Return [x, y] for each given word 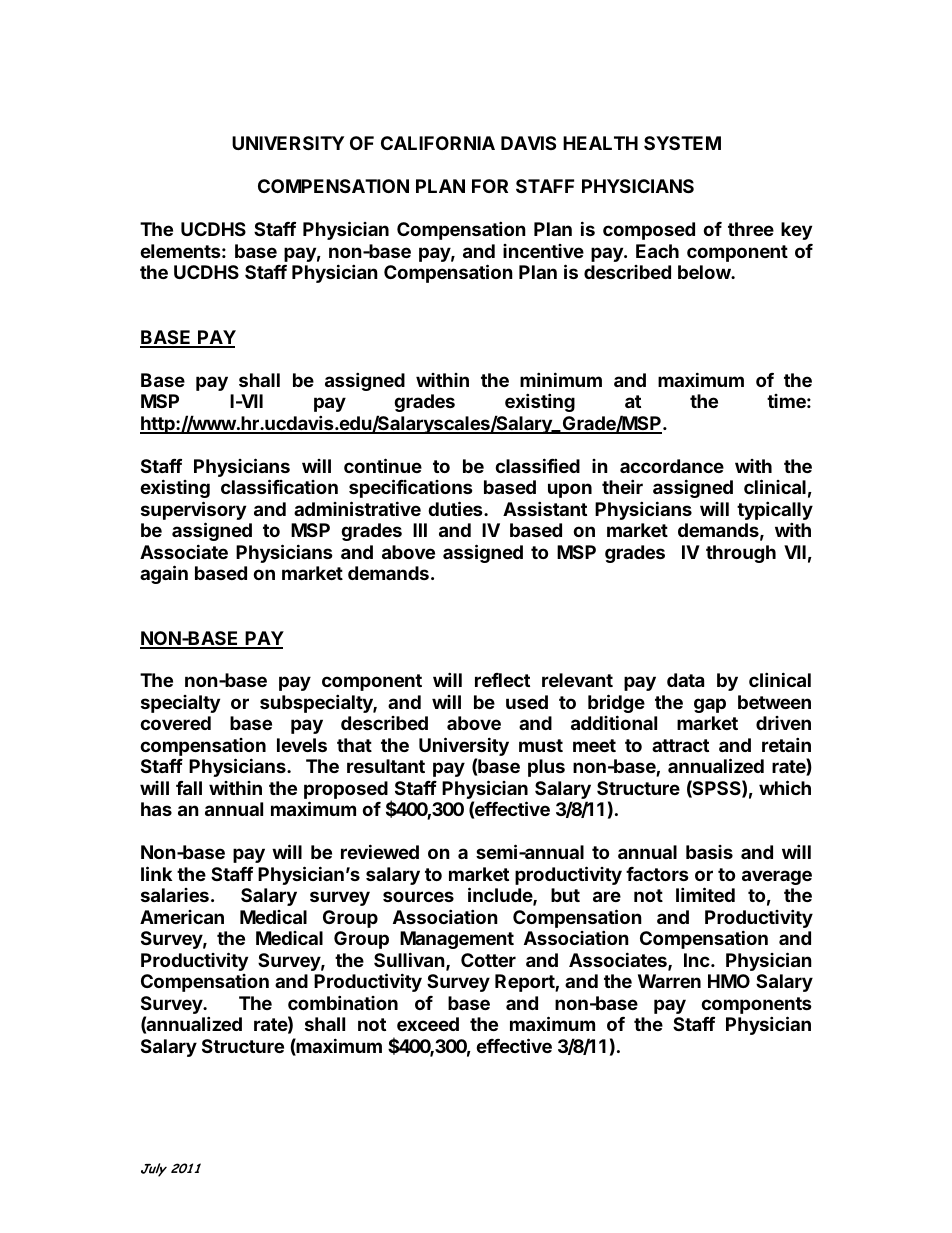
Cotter [488, 960]
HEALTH [600, 143]
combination [343, 1002]
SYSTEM [682, 143]
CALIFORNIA [438, 143]
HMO [729, 981]
